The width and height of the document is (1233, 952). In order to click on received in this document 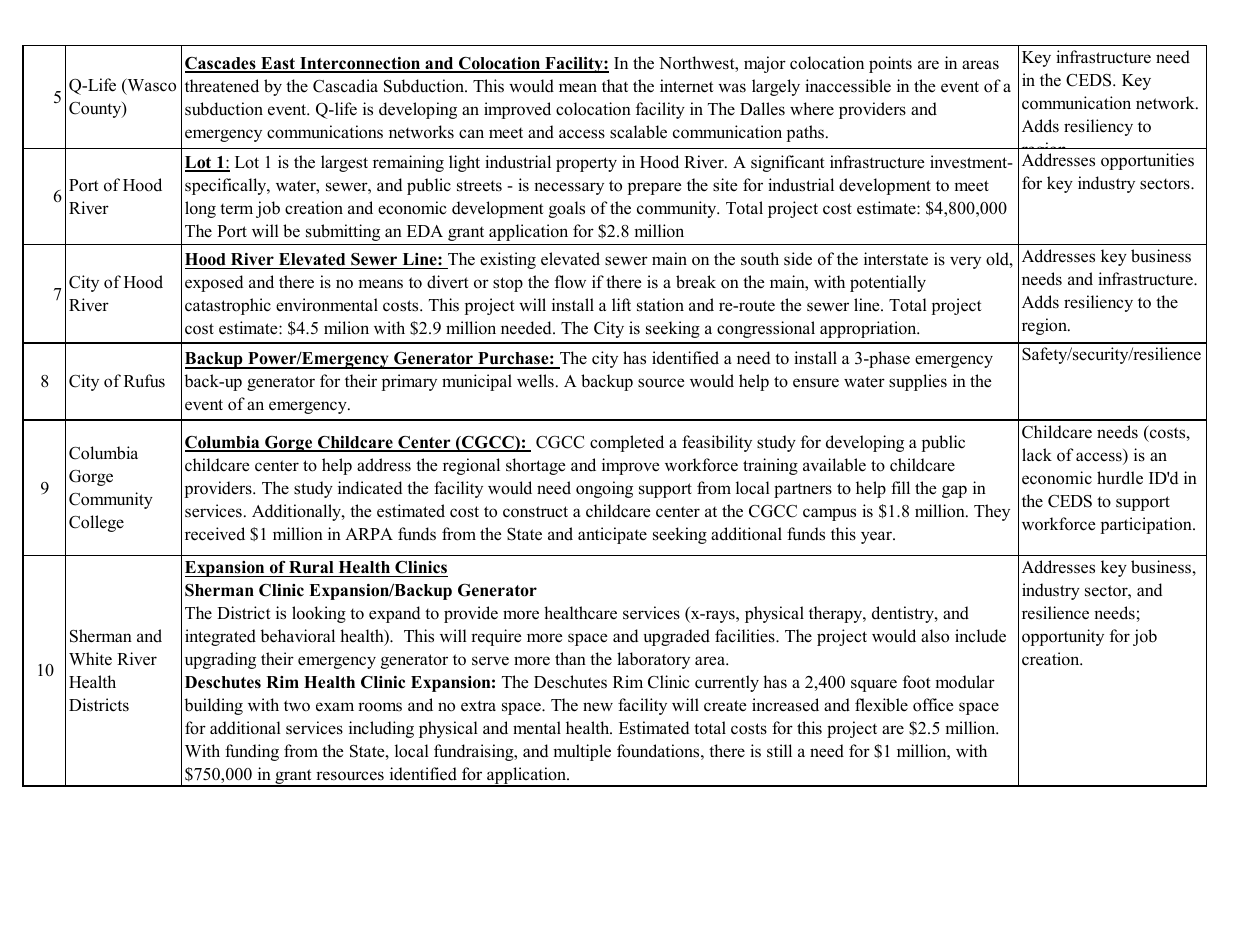, I will do `click(215, 534)`.
